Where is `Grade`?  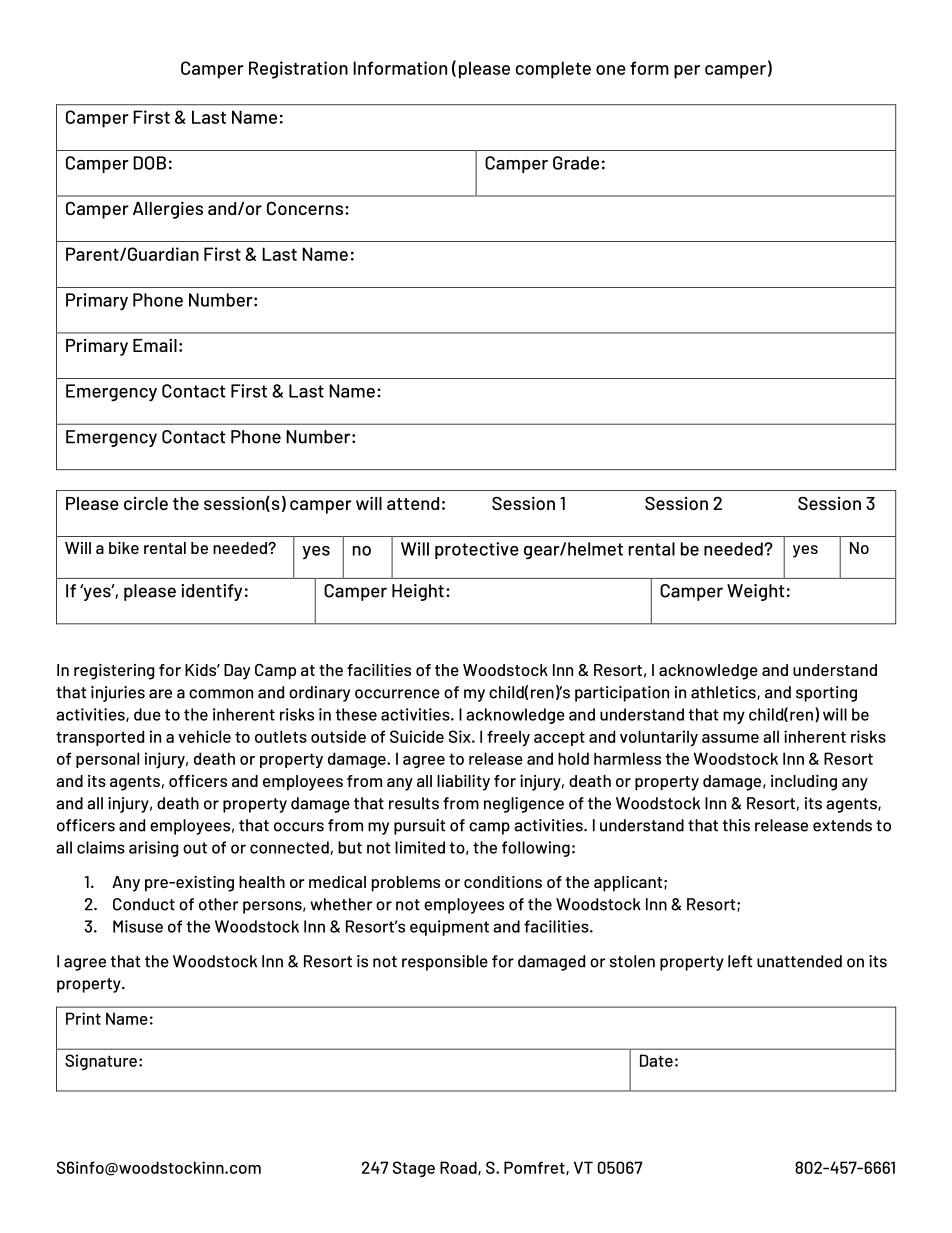
Grade is located at coordinates (576, 163).
